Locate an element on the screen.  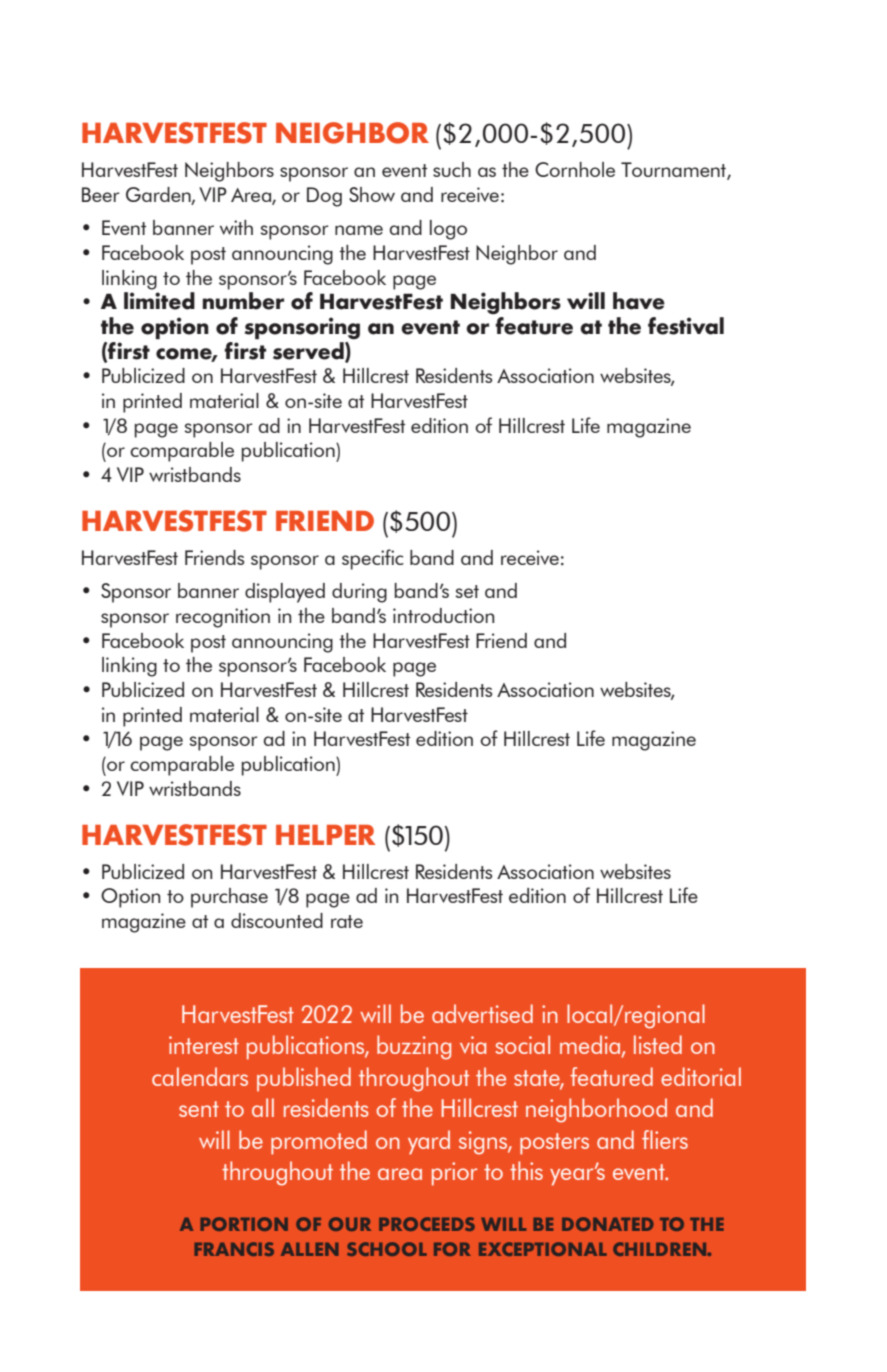
FRANCIS is located at coordinates (234, 1249).
